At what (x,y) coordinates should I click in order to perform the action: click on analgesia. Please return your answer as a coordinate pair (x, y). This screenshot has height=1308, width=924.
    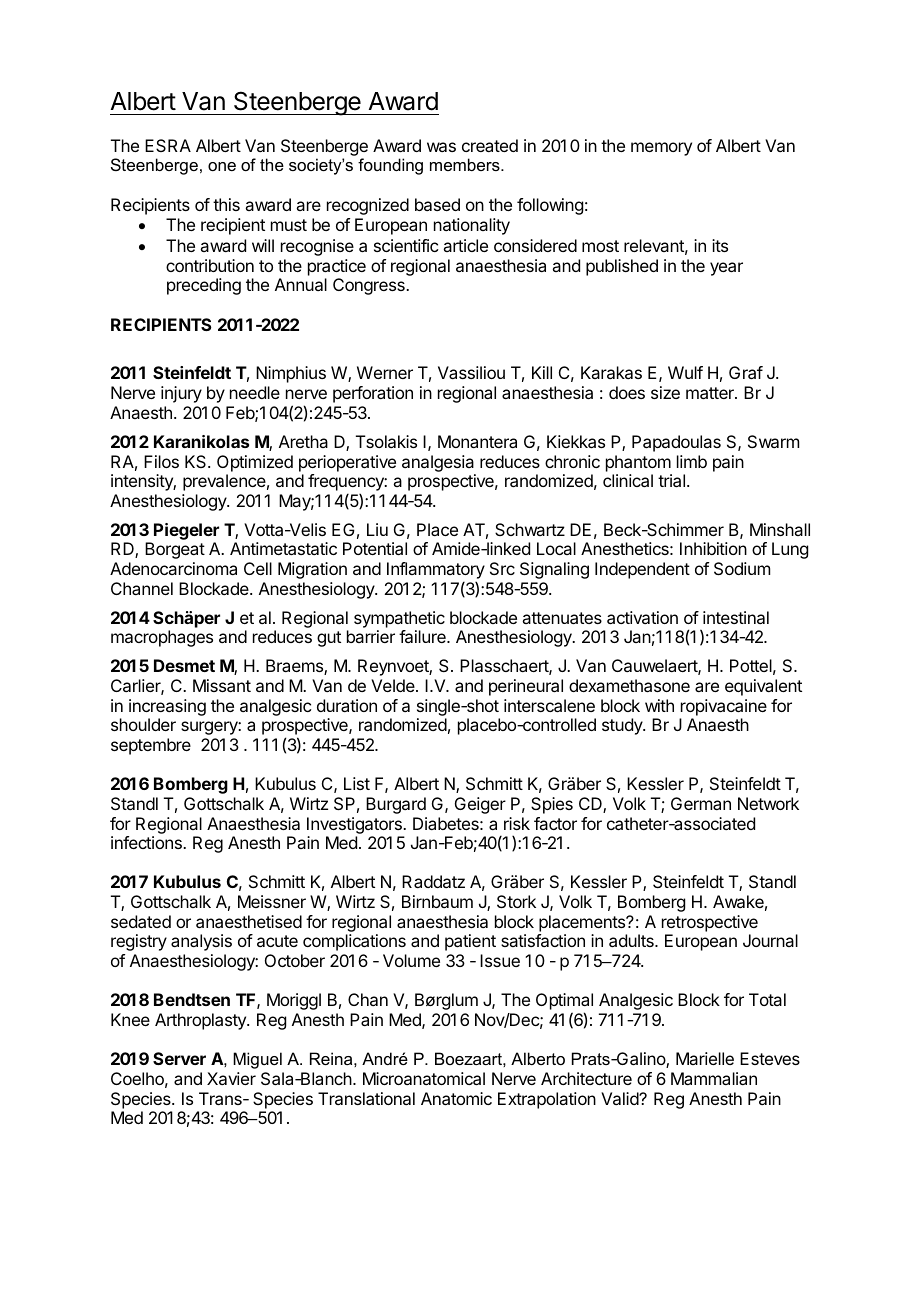
    Looking at the image, I should click on (438, 463).
